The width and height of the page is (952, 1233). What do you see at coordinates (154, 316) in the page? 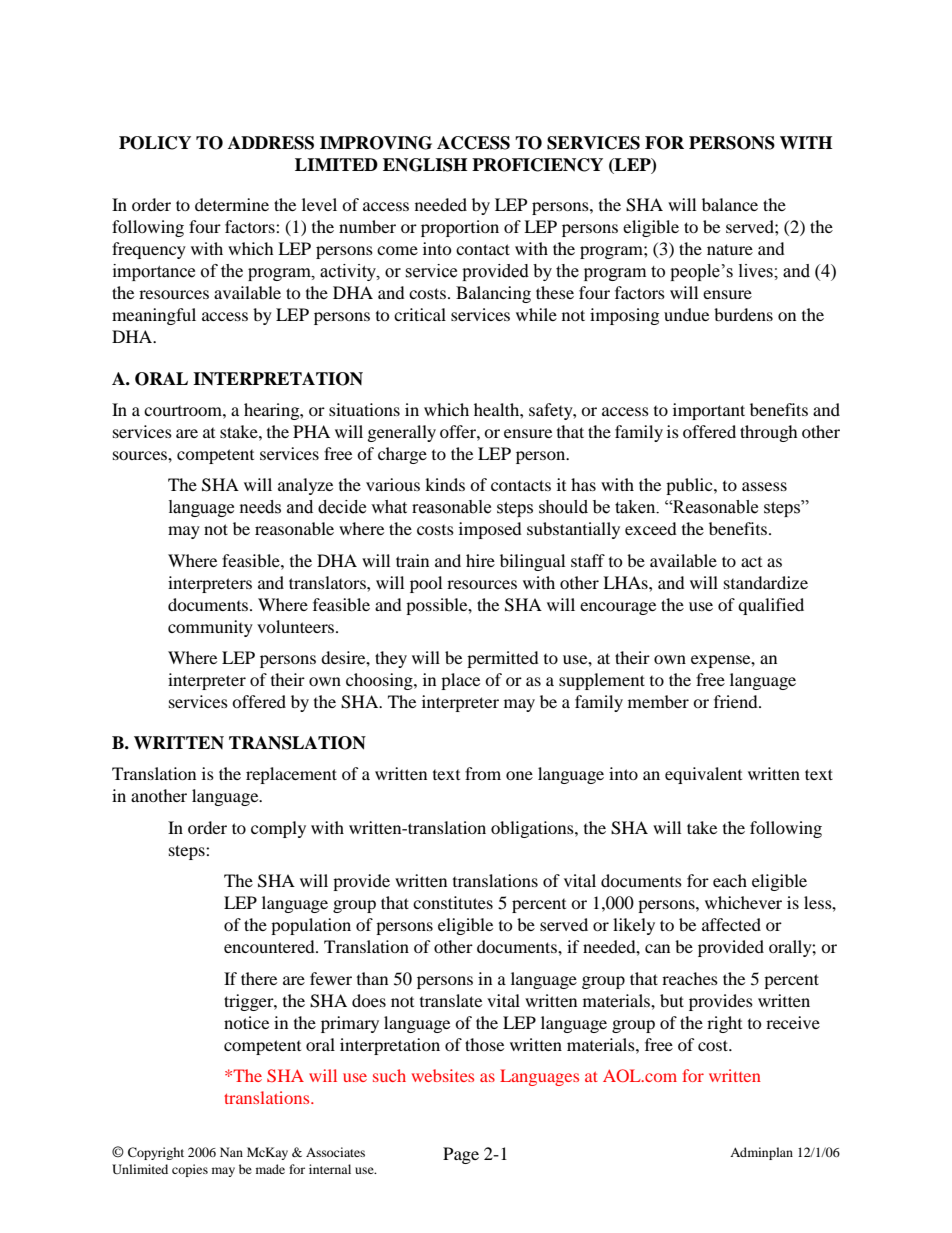
I see `meaningful` at bounding box center [154, 316].
